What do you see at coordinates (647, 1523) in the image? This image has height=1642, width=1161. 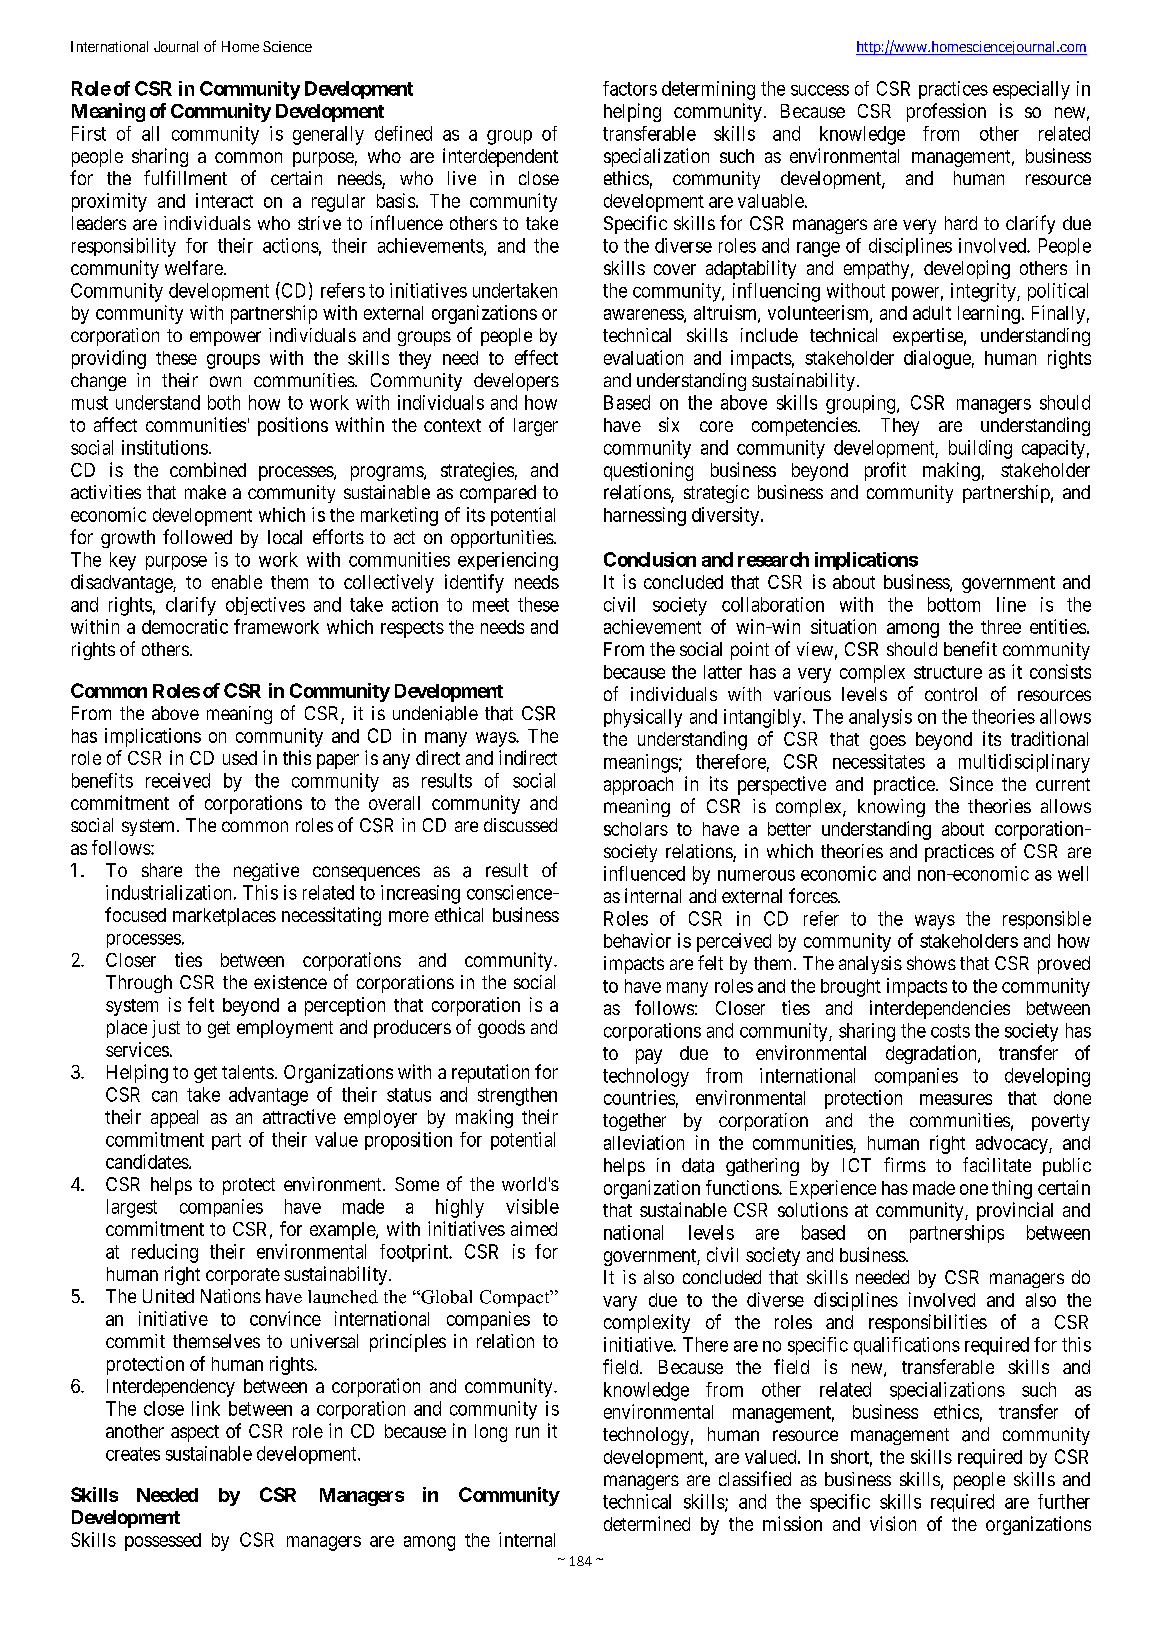 I see `determined` at bounding box center [647, 1523].
